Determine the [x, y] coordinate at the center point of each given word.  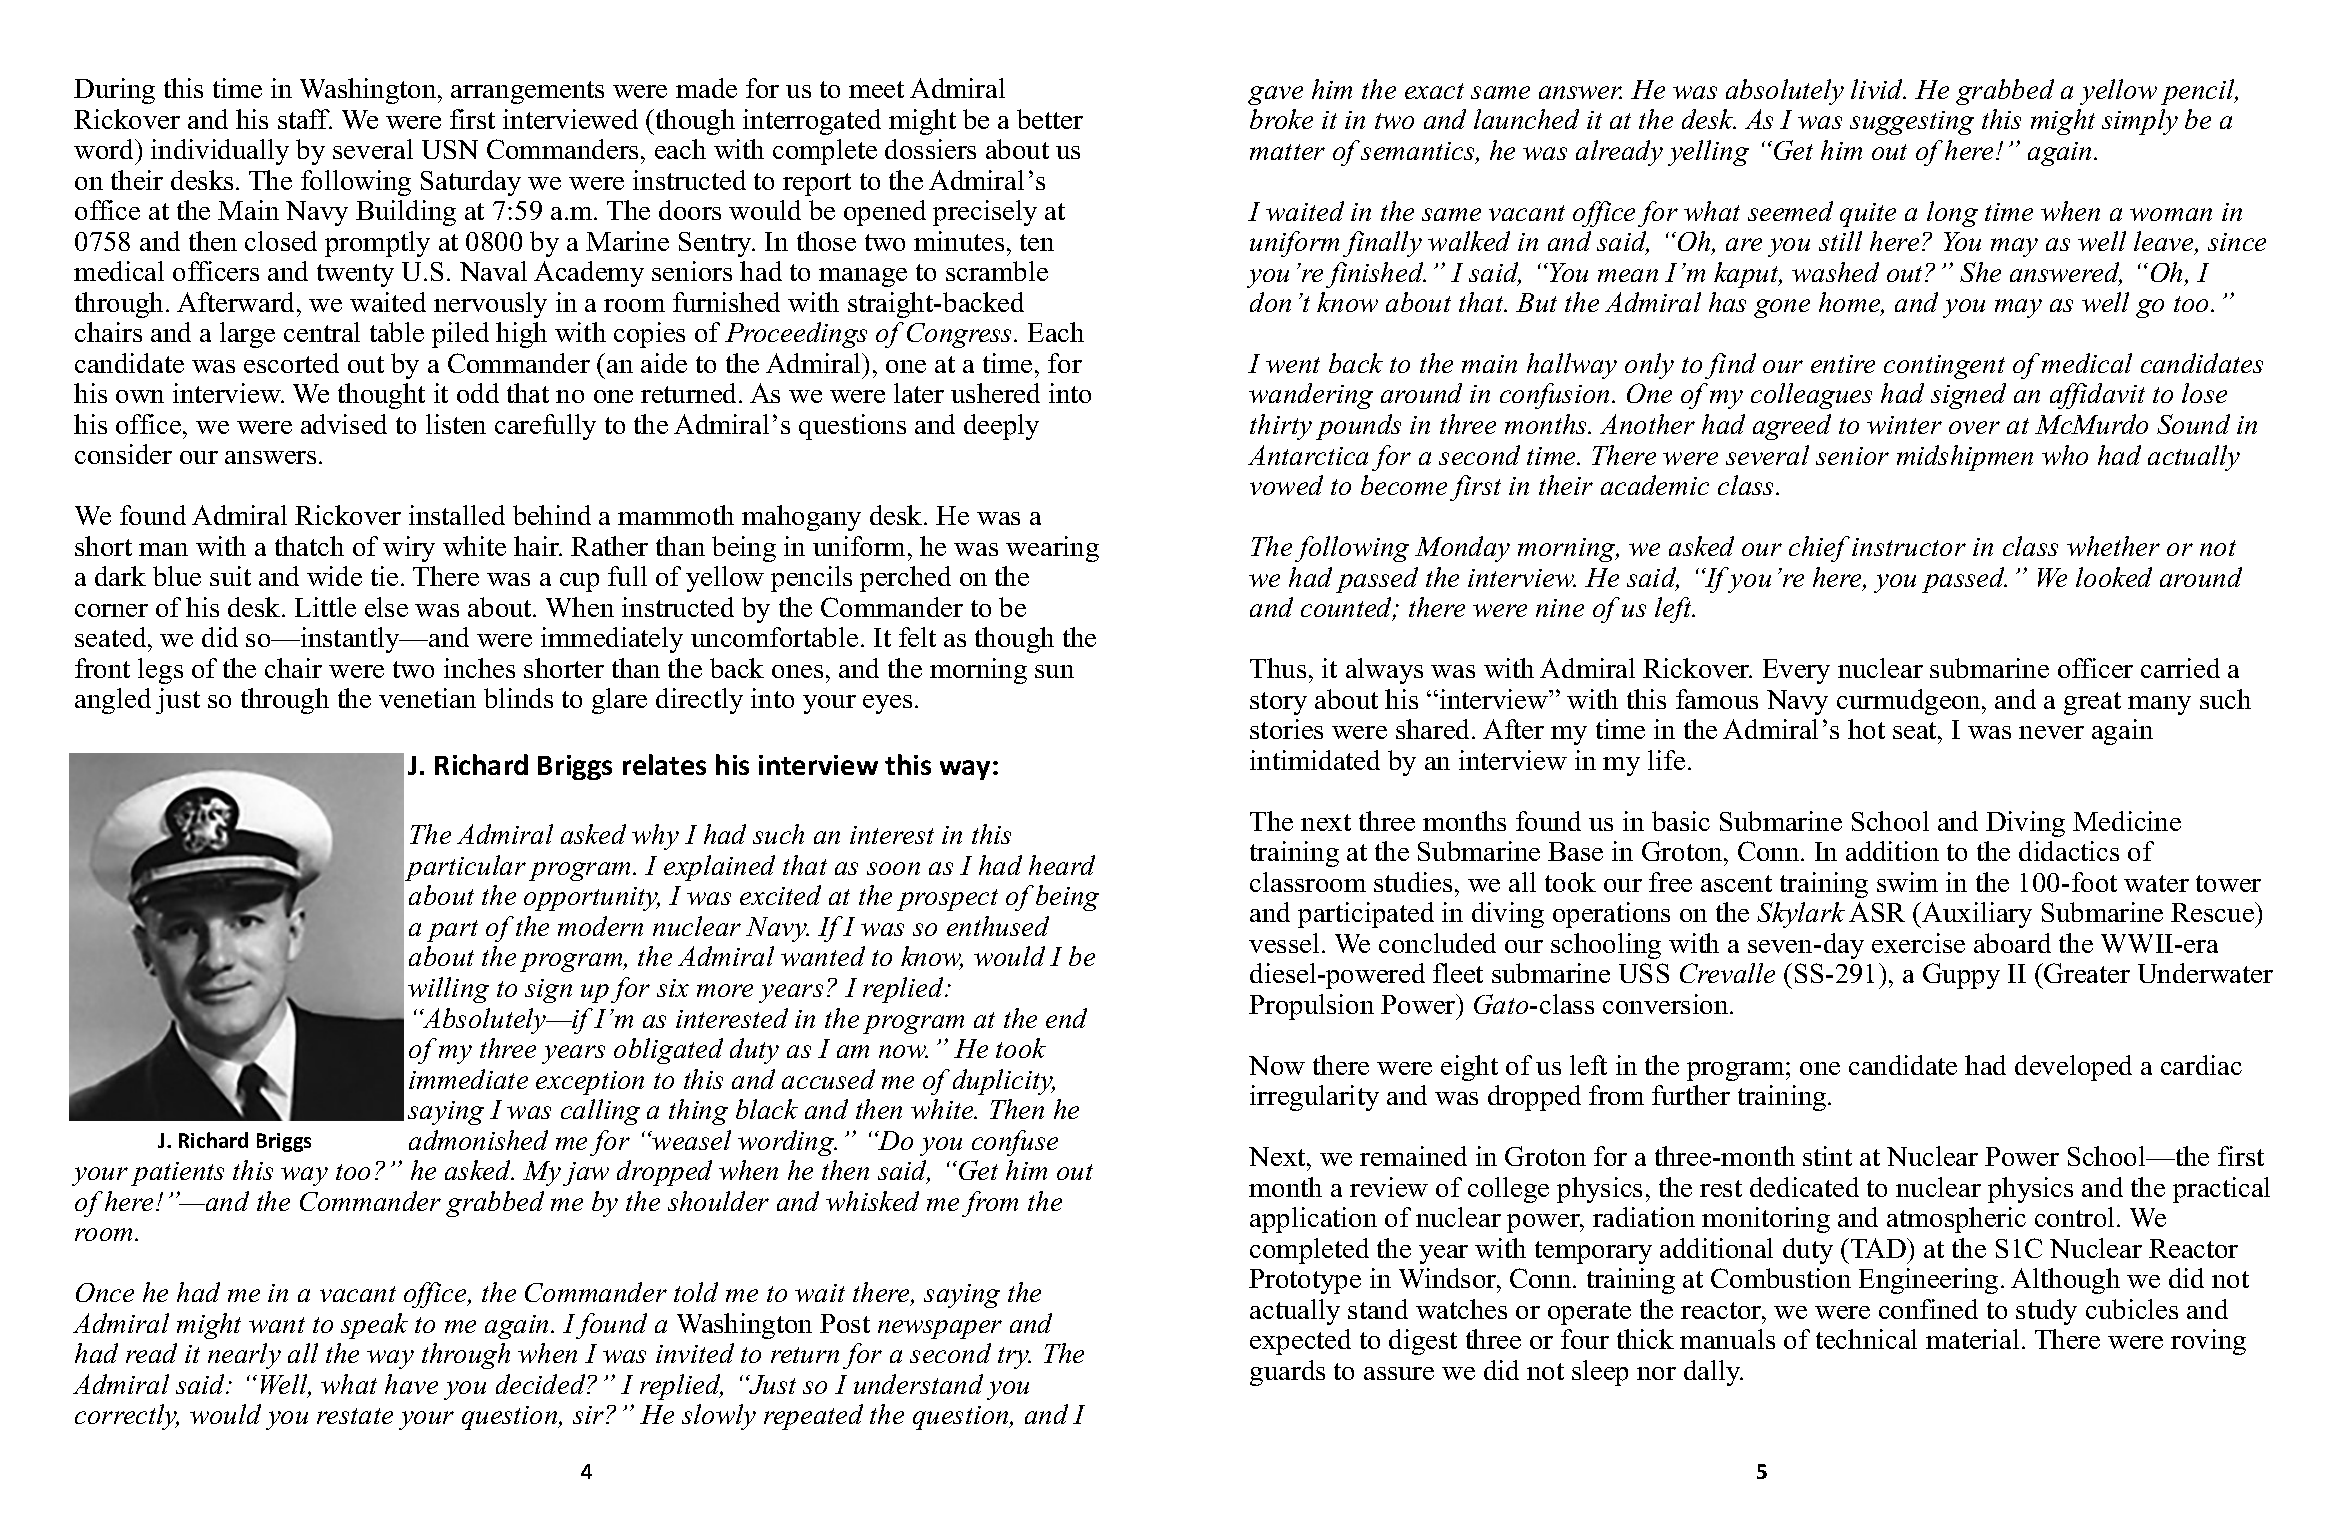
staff [305, 119]
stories [1286, 729]
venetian [427, 698]
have [411, 1384]
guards [1287, 1373]
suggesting [1912, 123]
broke [1281, 119]
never [2051, 732]
